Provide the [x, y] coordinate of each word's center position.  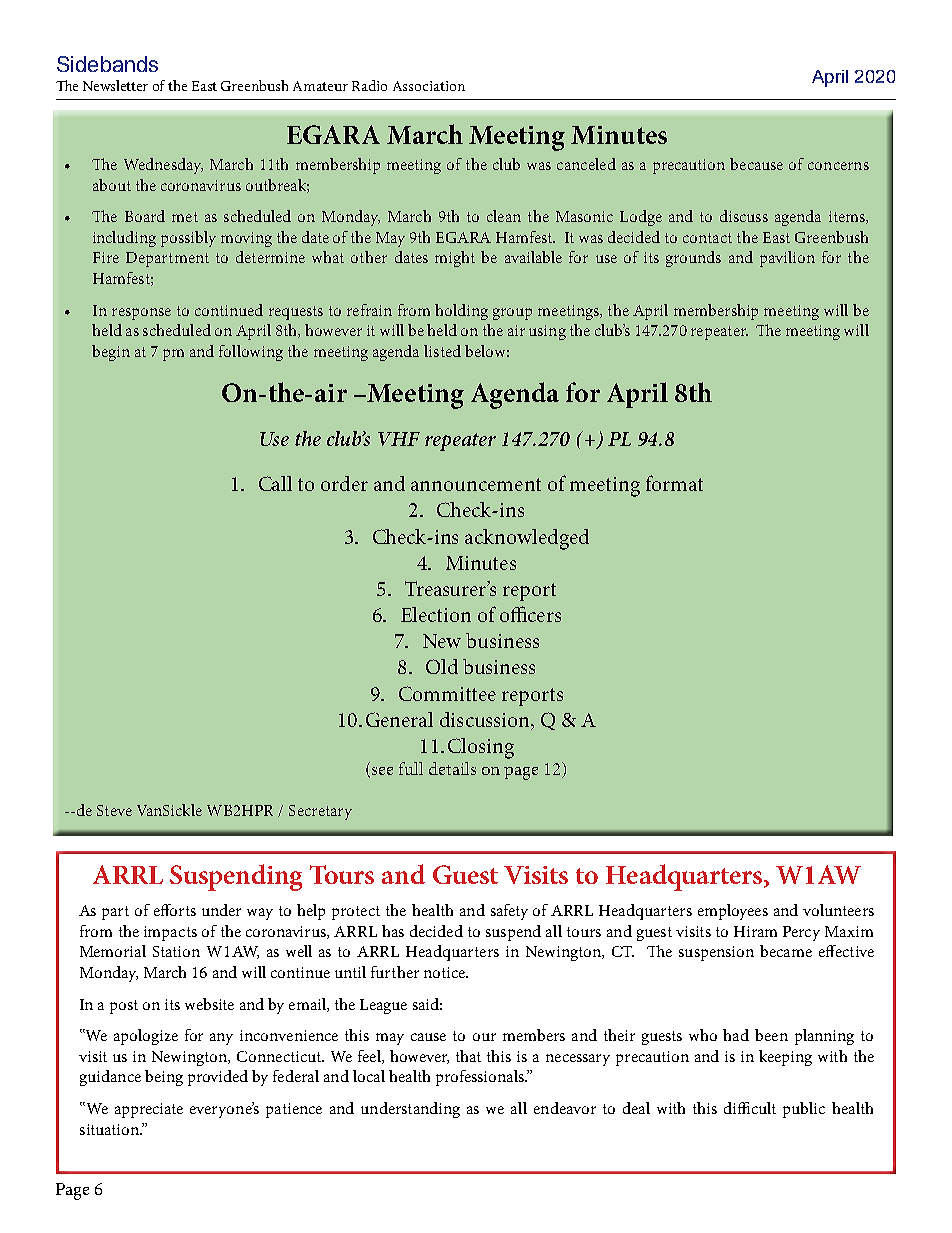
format [674, 483]
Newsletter [115, 85]
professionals [481, 1078]
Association [429, 86]
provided [218, 1078]
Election [436, 614]
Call [275, 483]
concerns [838, 166]
